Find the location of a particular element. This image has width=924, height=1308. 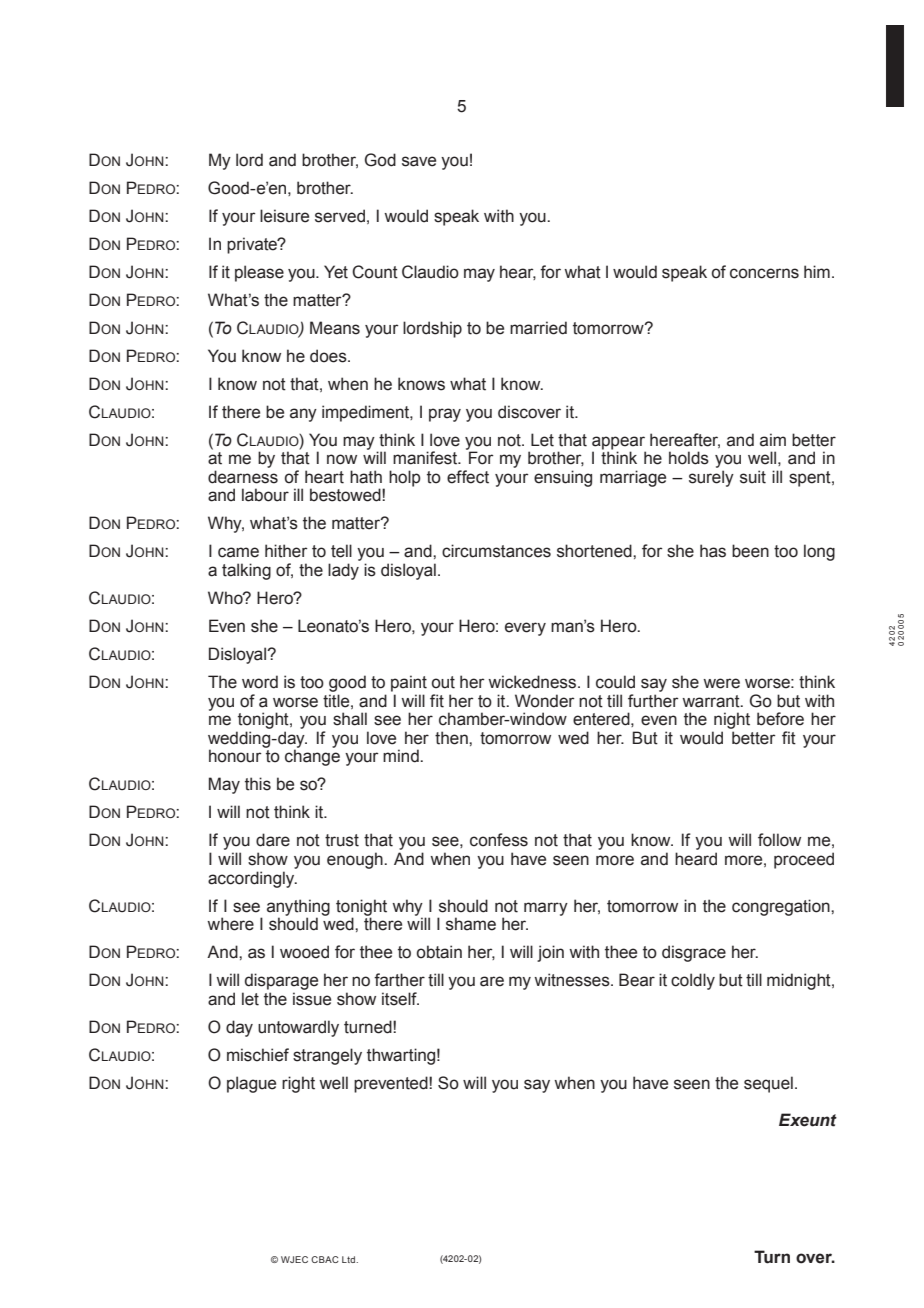

shall is located at coordinates (350, 719).
